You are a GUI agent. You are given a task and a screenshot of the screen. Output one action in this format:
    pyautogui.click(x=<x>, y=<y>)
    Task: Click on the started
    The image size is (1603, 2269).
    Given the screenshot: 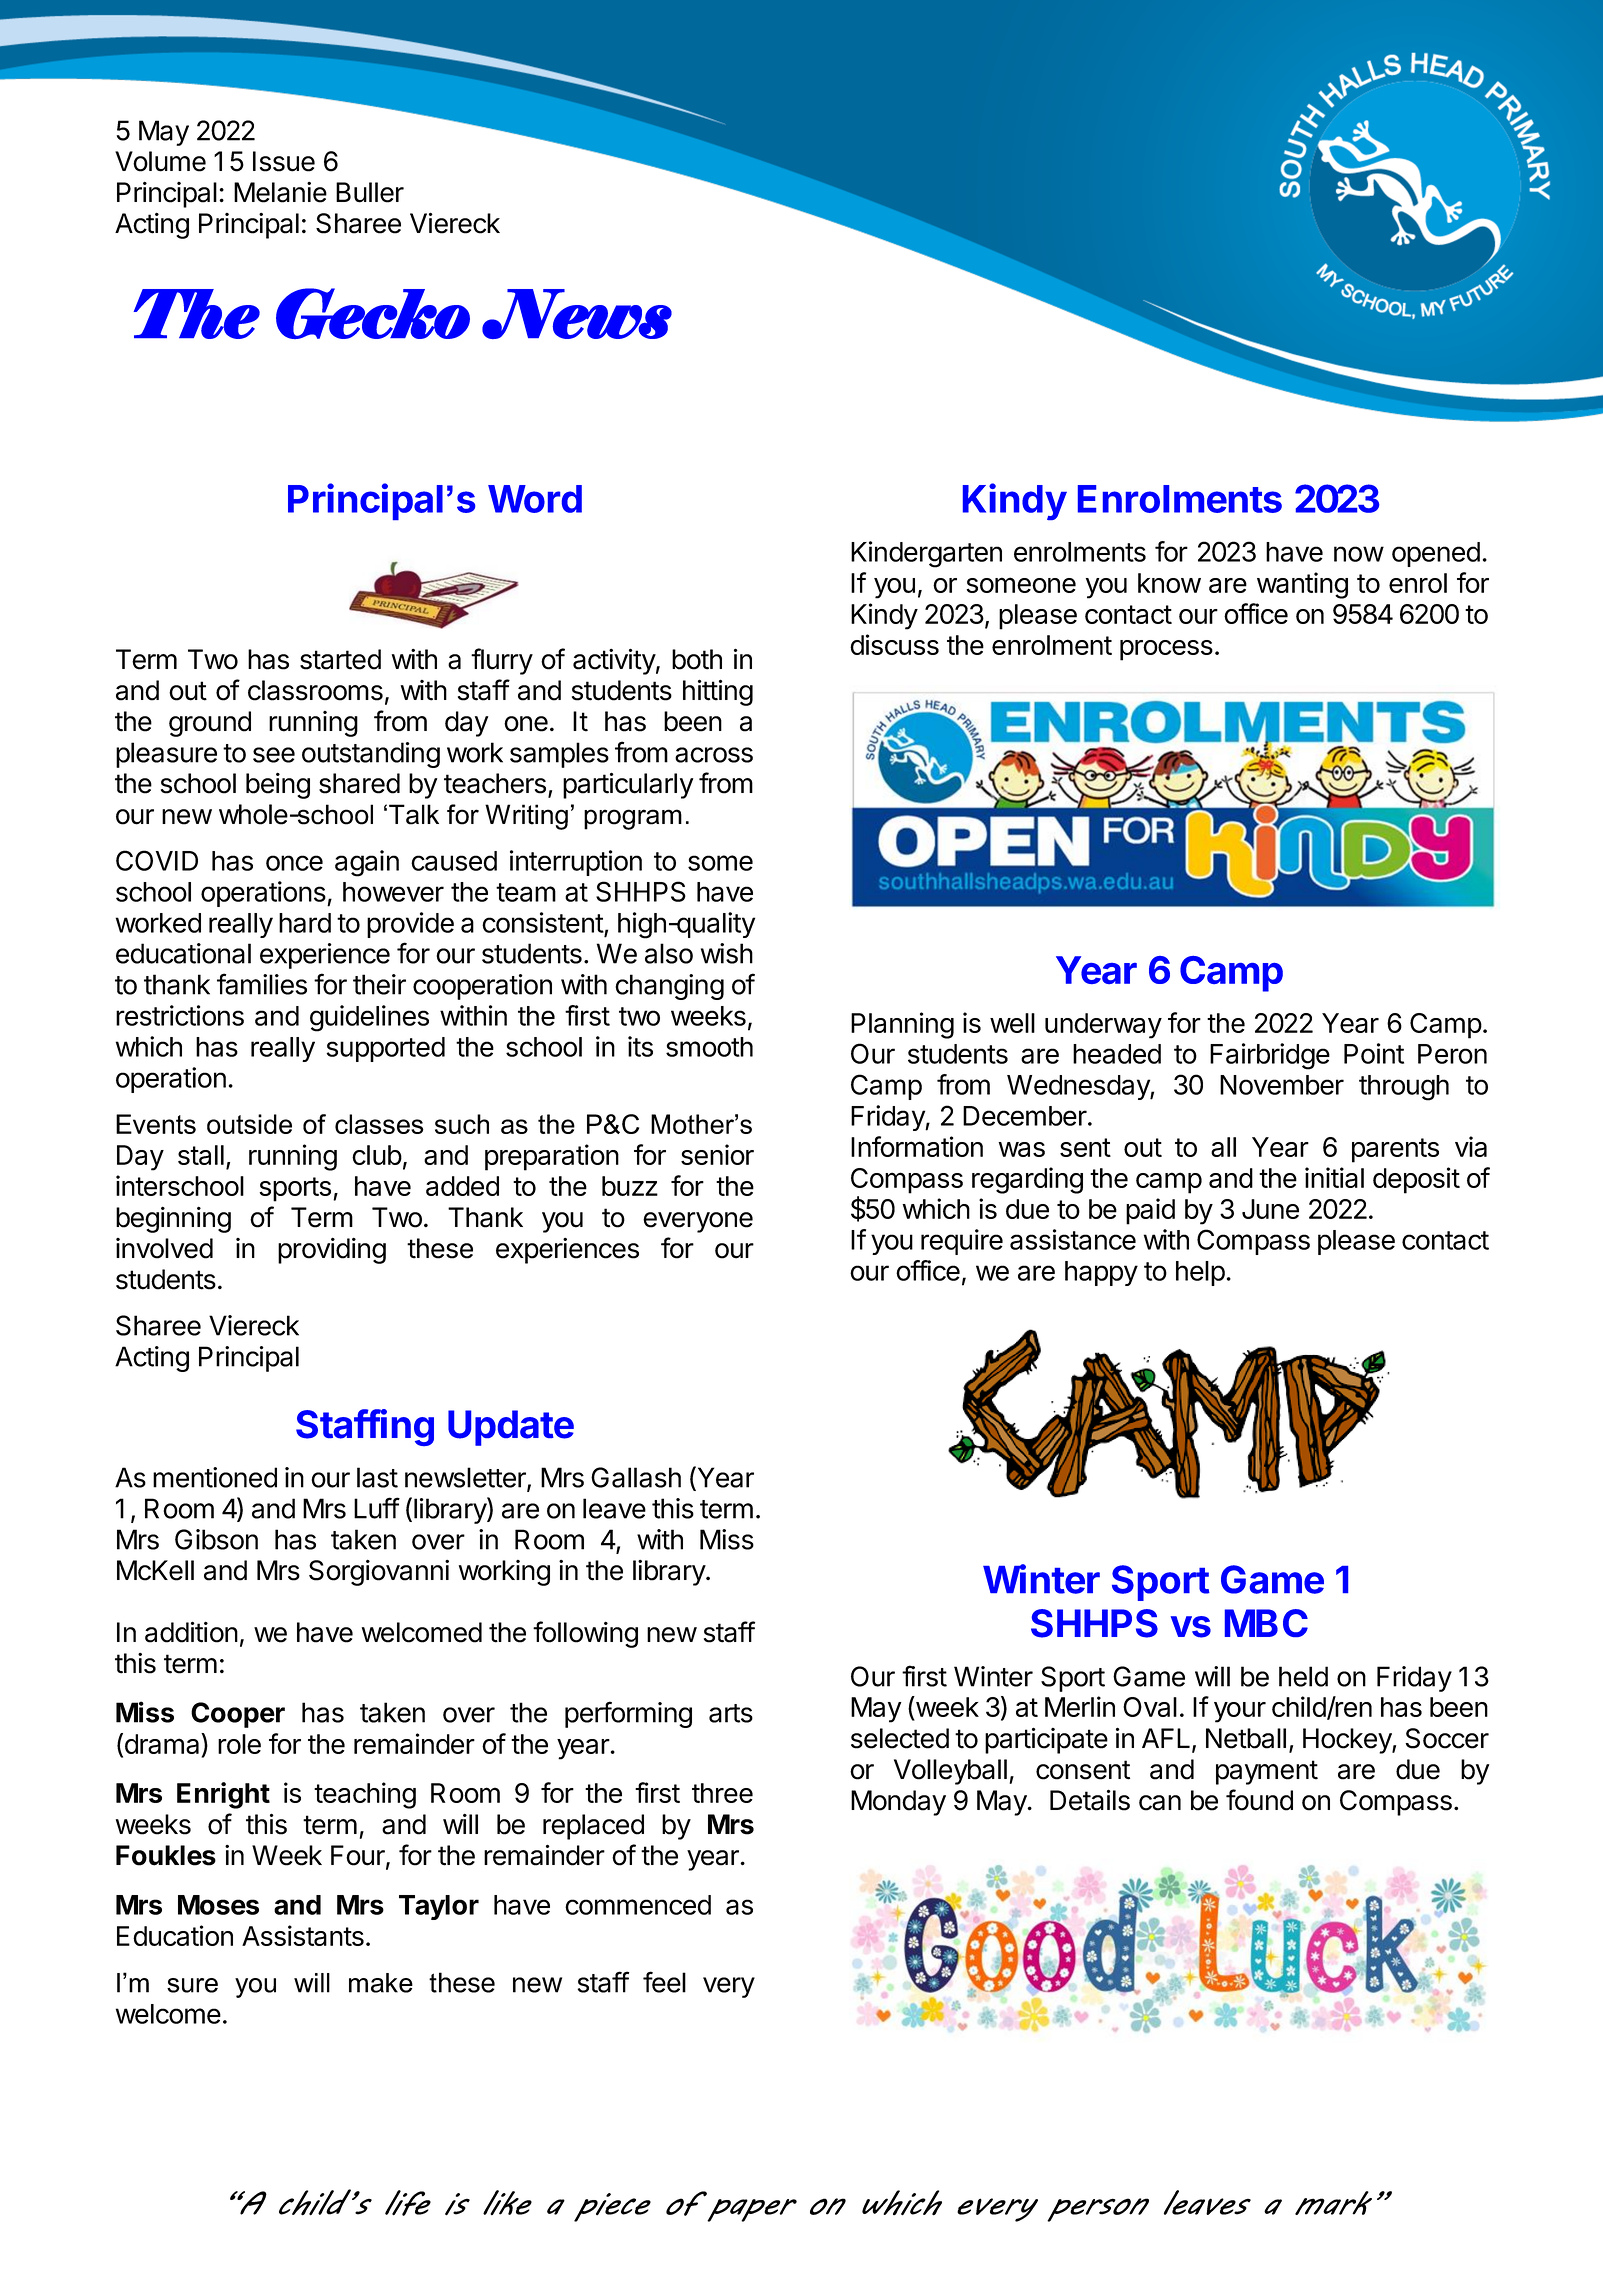 What is the action you would take?
    pyautogui.click(x=340, y=659)
